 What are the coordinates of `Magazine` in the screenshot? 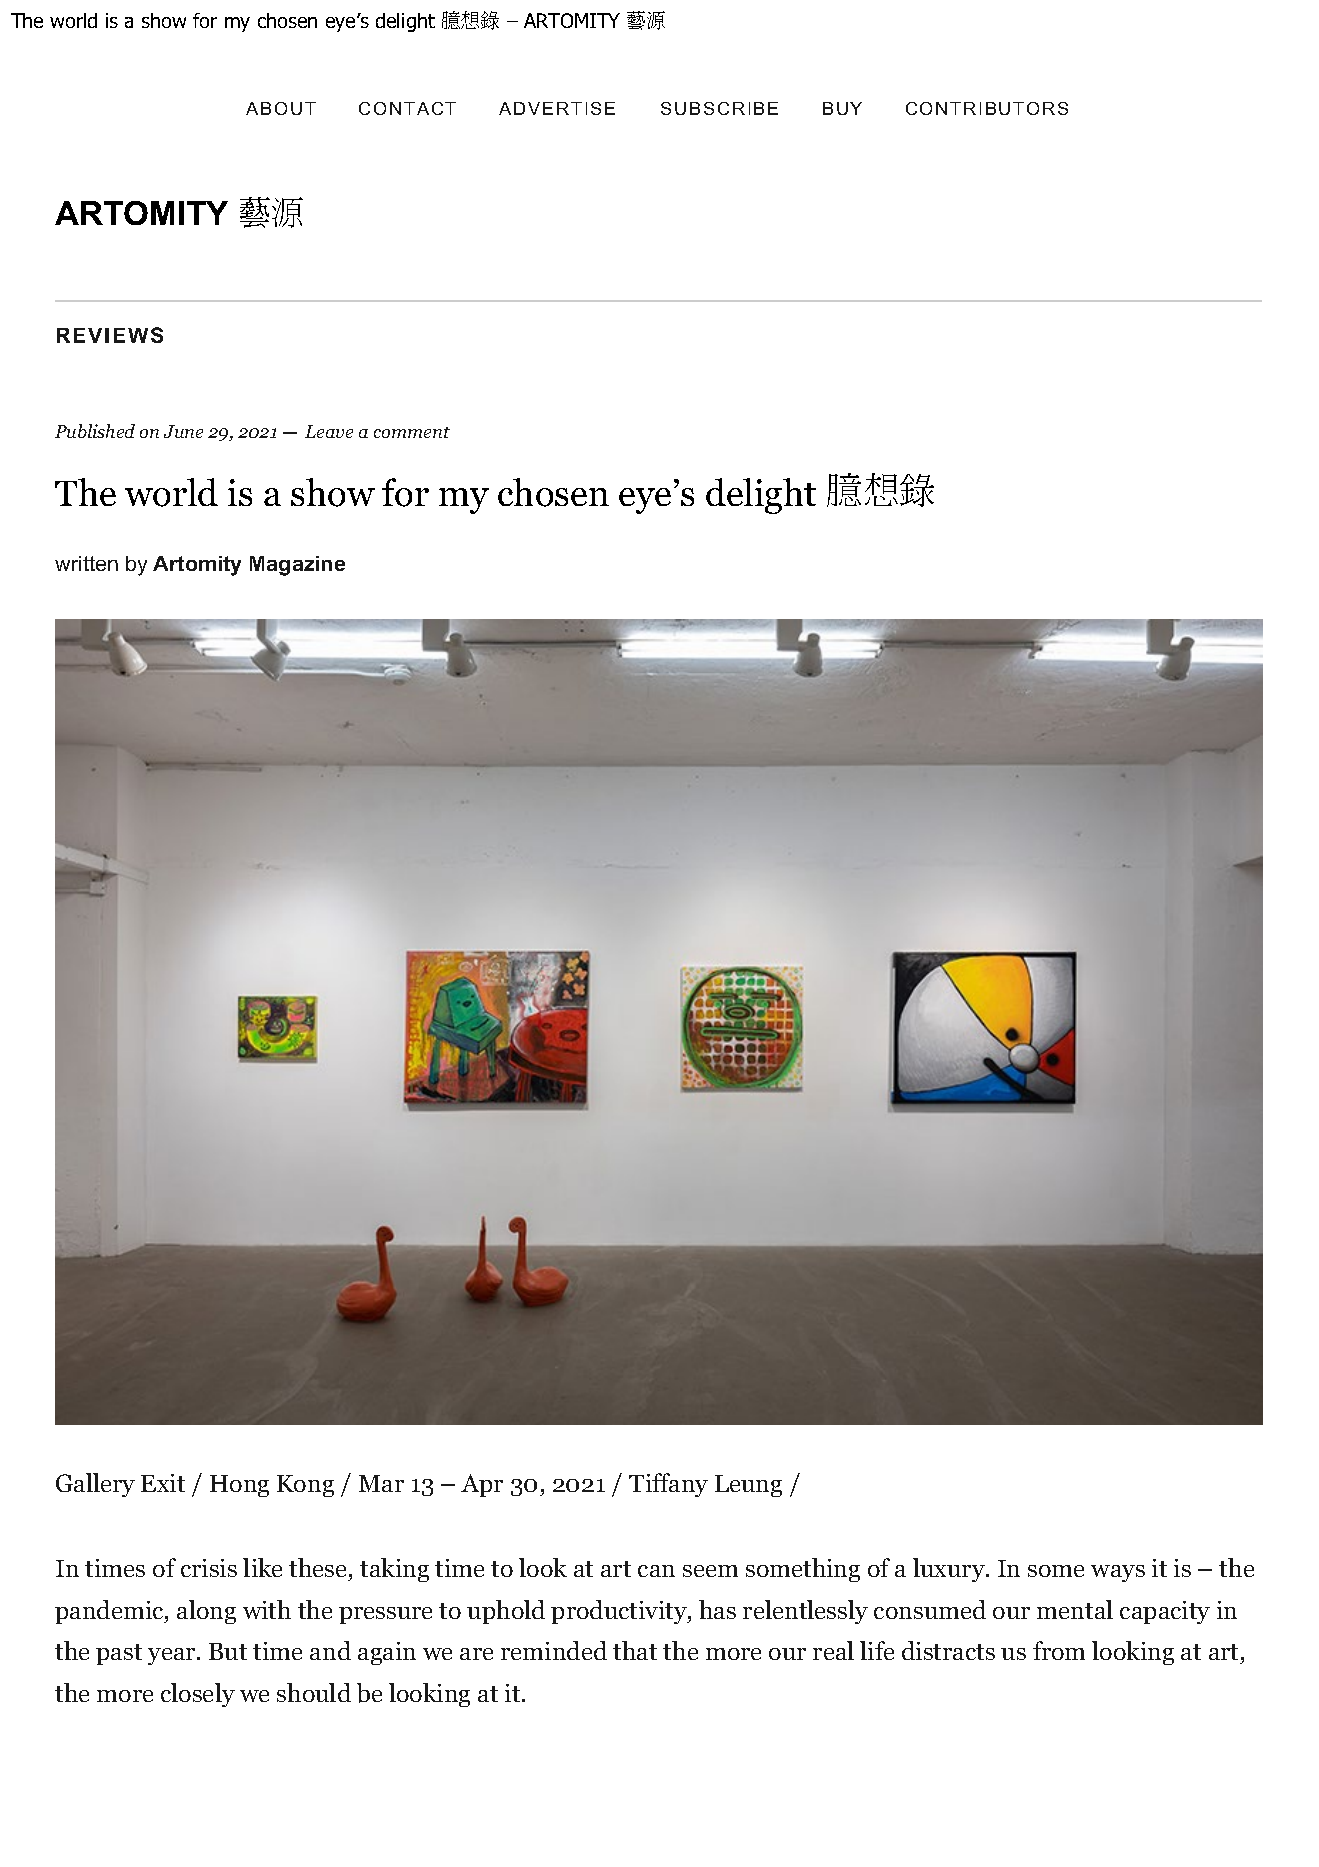 It's located at (297, 566).
